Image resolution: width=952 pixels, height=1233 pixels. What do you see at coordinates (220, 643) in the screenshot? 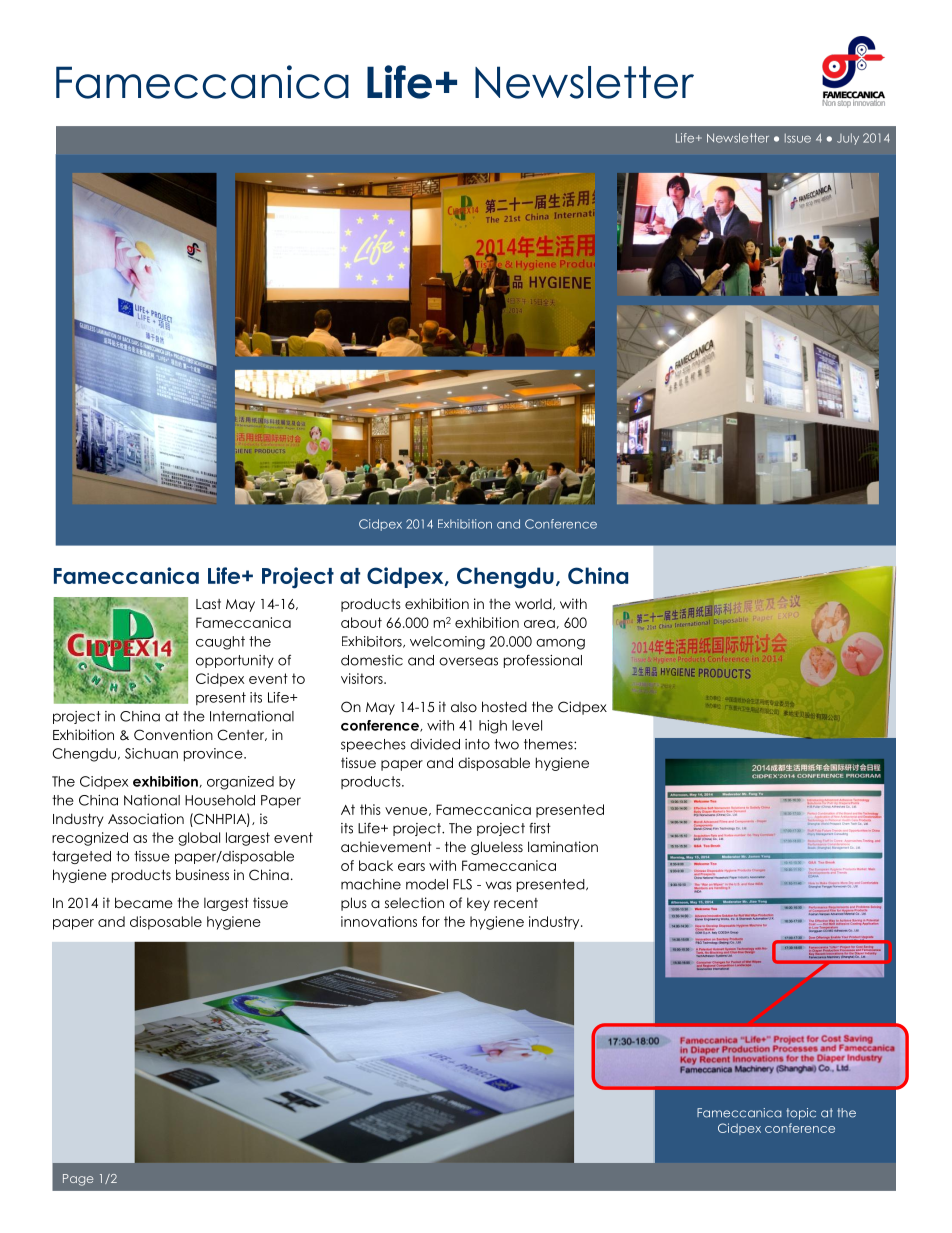
I see `caught` at bounding box center [220, 643].
